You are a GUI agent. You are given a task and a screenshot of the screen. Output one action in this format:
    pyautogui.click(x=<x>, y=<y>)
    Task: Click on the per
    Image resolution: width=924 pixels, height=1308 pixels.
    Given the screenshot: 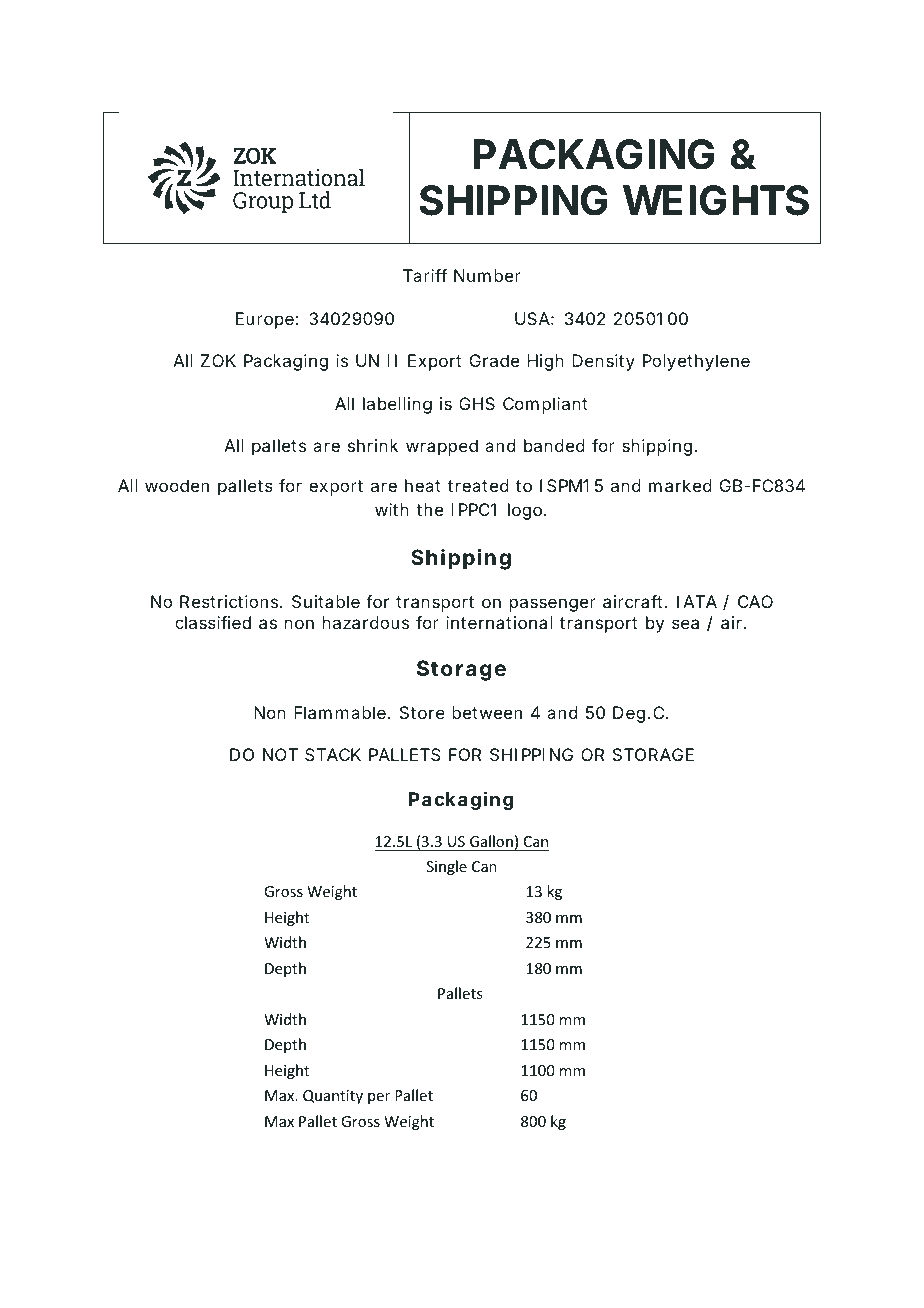 What is the action you would take?
    pyautogui.click(x=379, y=1098)
